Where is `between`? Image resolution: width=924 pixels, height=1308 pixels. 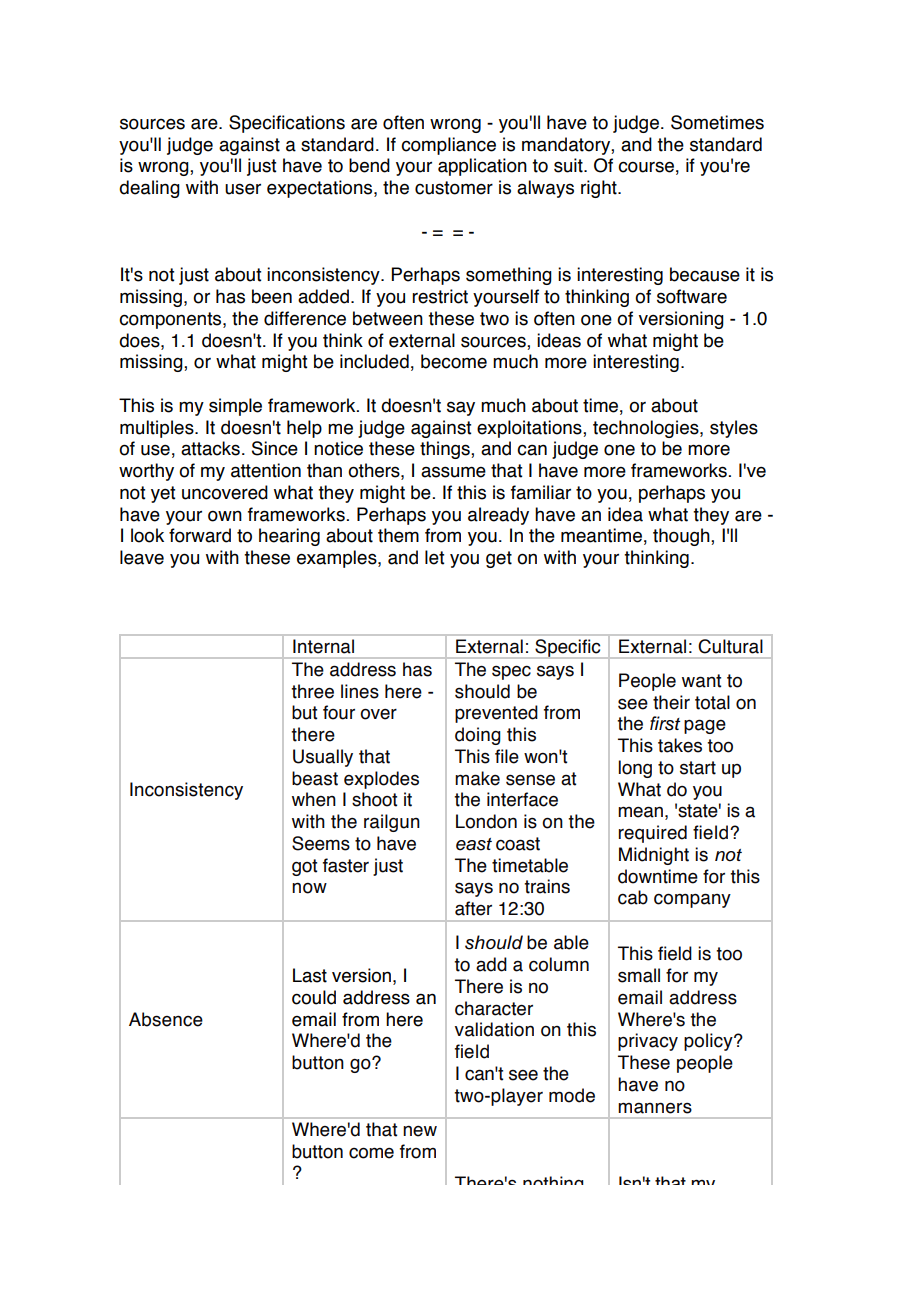 between is located at coordinates (388, 318).
